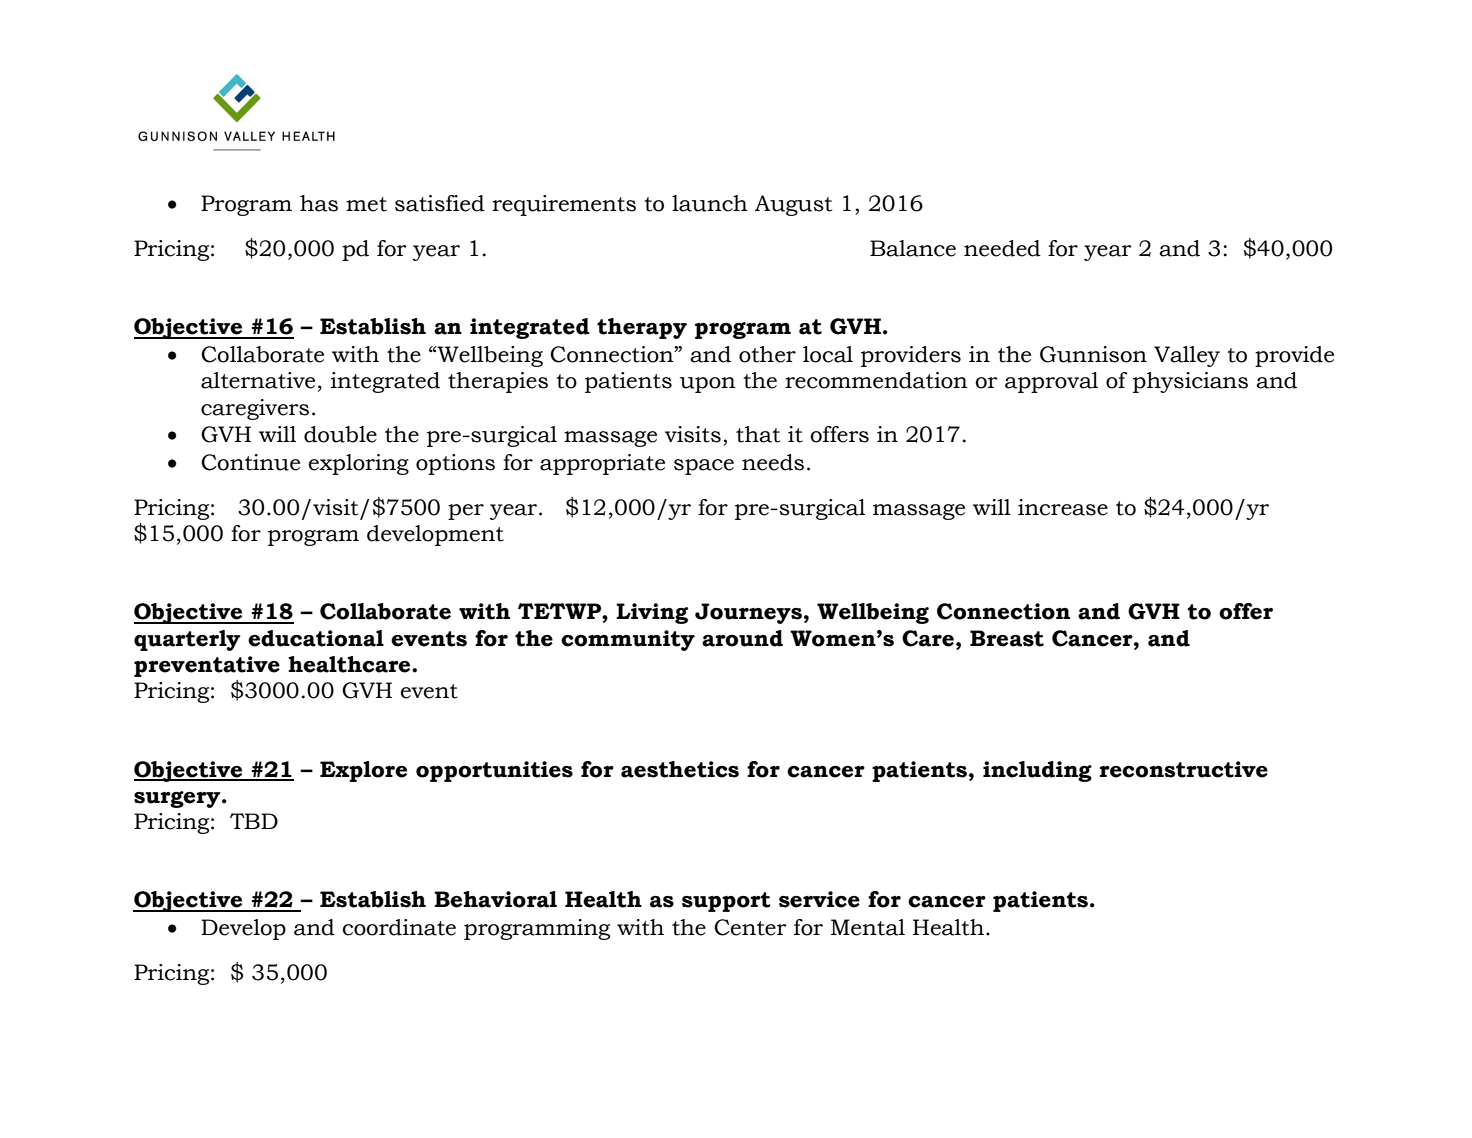  I want to click on coordinate, so click(399, 927).
